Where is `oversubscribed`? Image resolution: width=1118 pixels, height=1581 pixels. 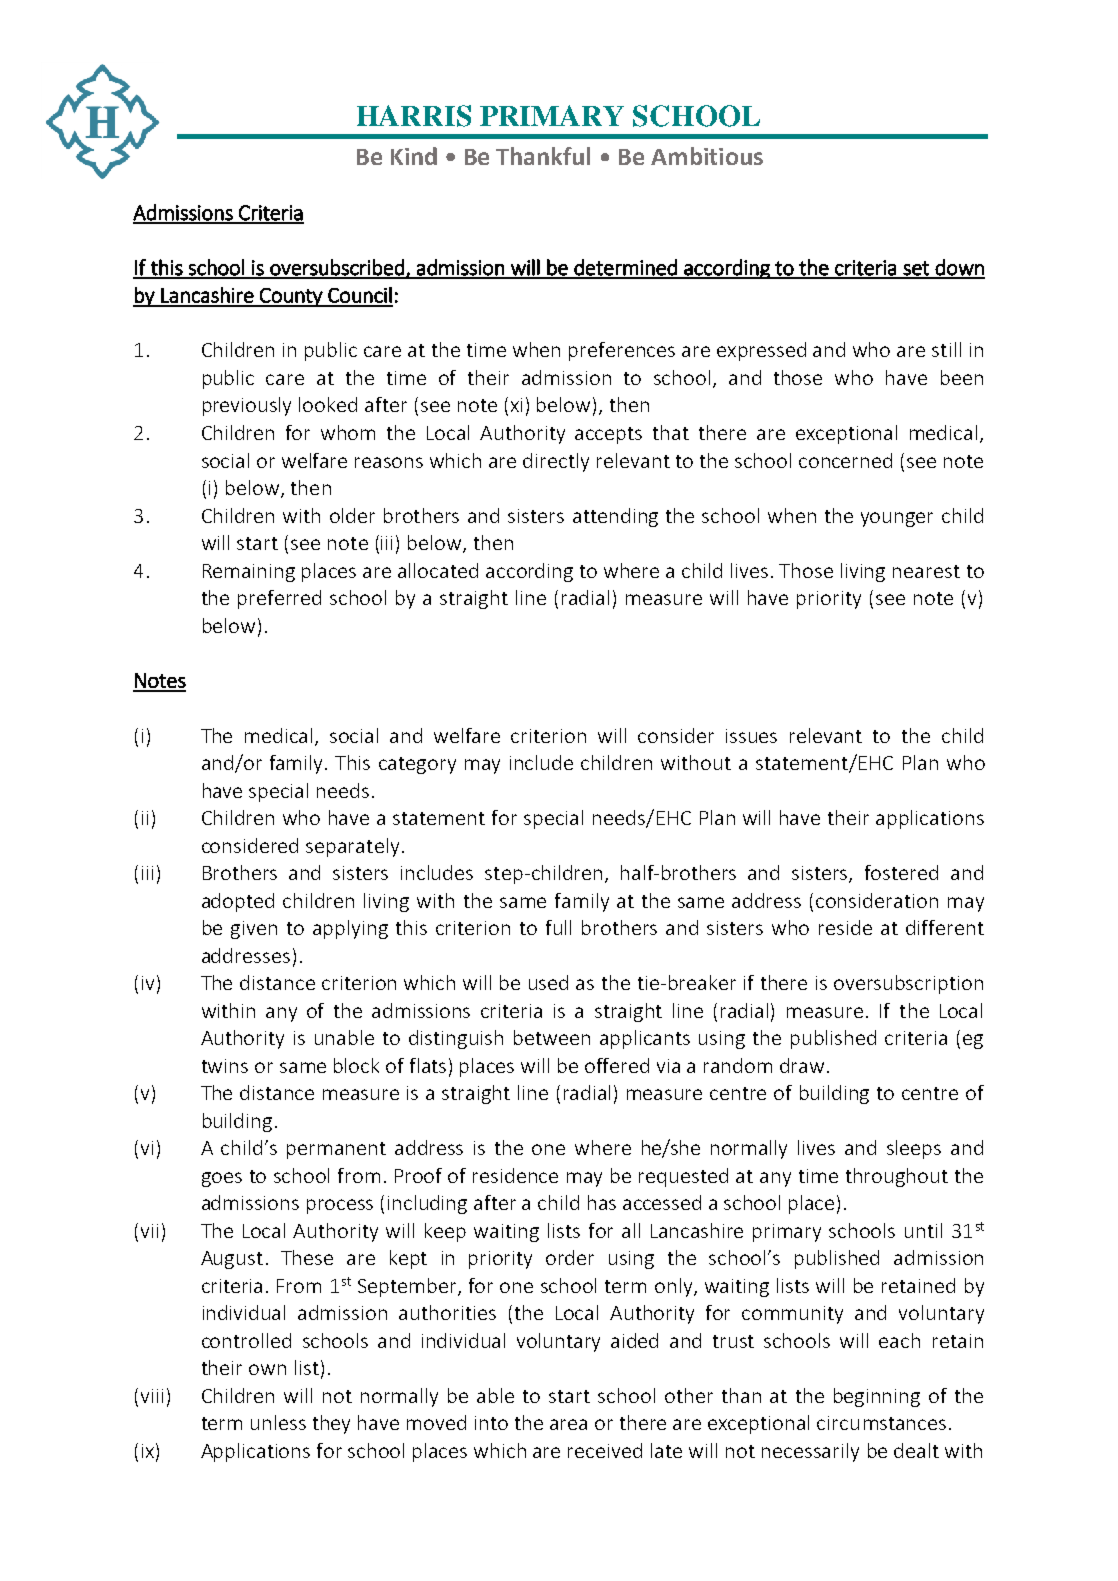 oversubscribed is located at coordinates (337, 268).
